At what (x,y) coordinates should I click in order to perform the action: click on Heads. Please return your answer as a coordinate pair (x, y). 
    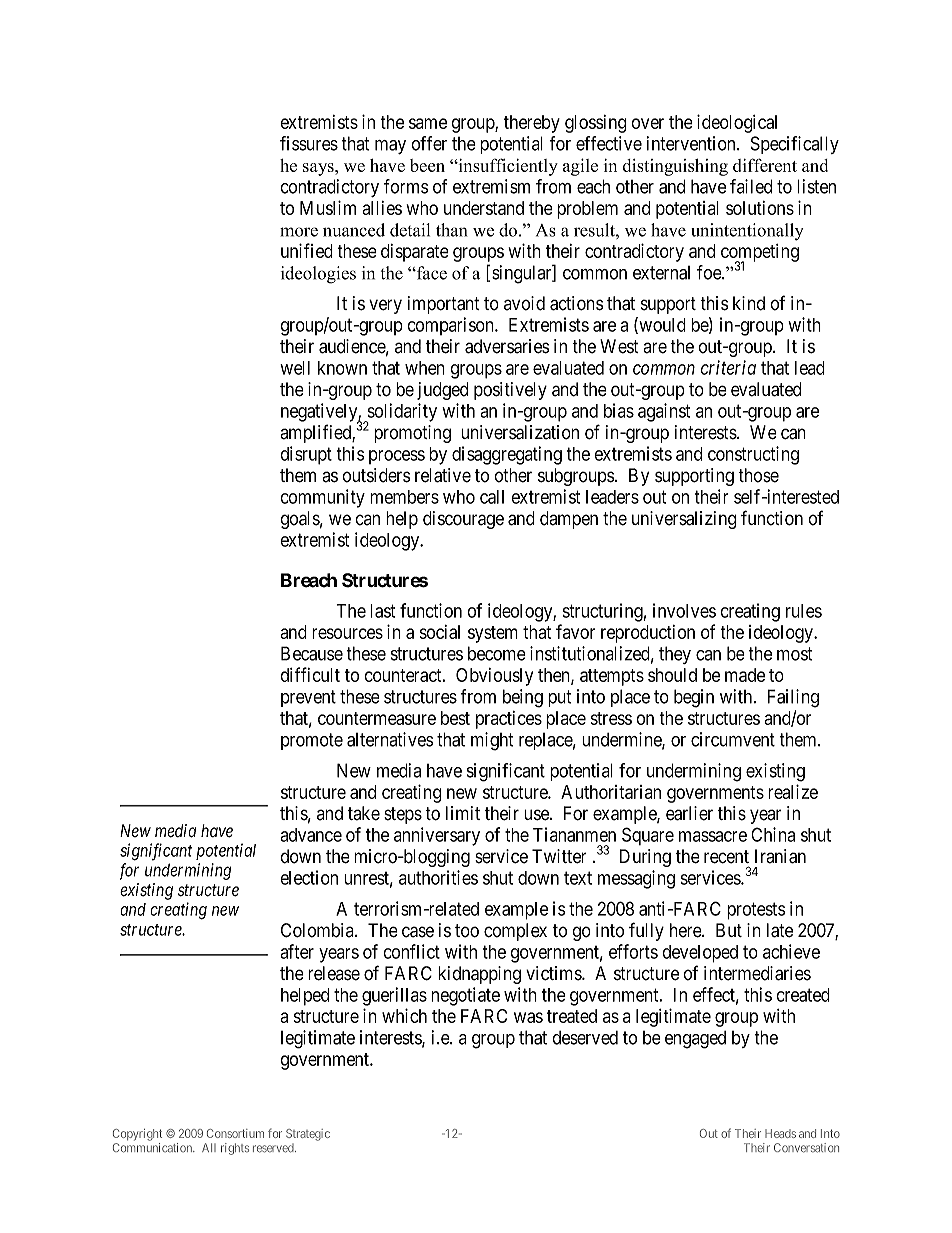
    Looking at the image, I should click on (780, 1133).
